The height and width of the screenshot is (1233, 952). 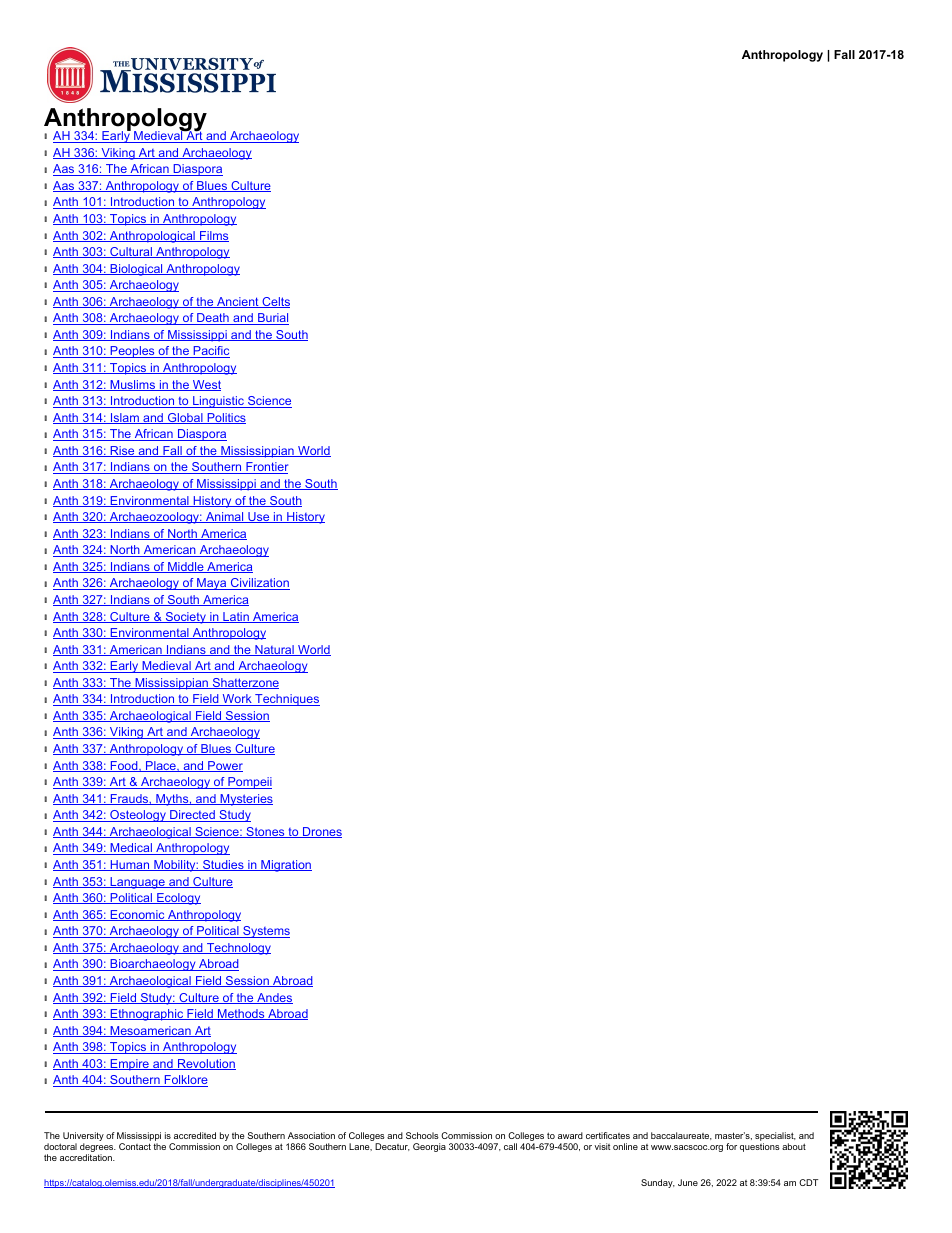 What do you see at coordinates (429, 1147) in the screenshot?
I see `Georgia` at bounding box center [429, 1147].
